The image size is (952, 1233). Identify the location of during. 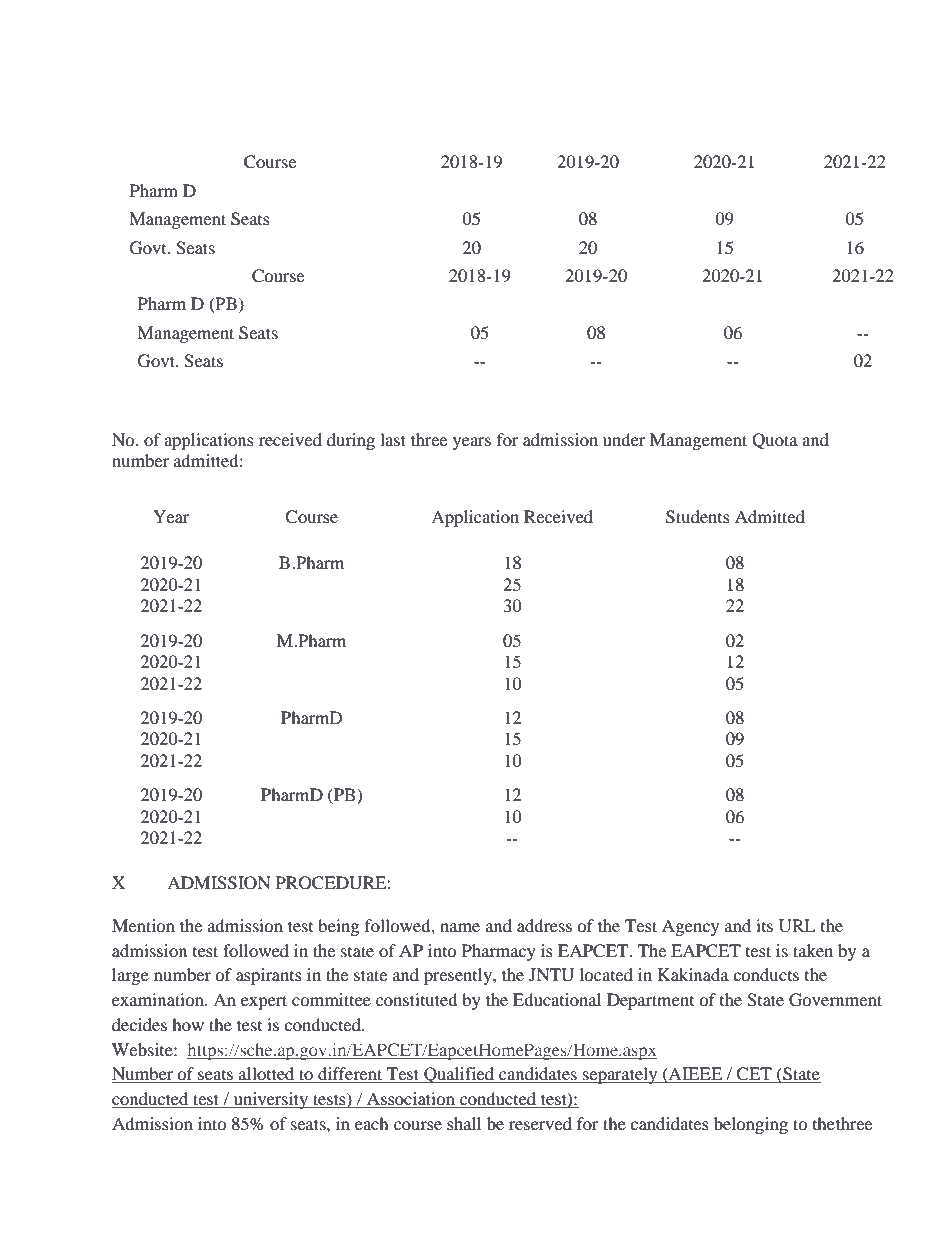
(351, 441).
